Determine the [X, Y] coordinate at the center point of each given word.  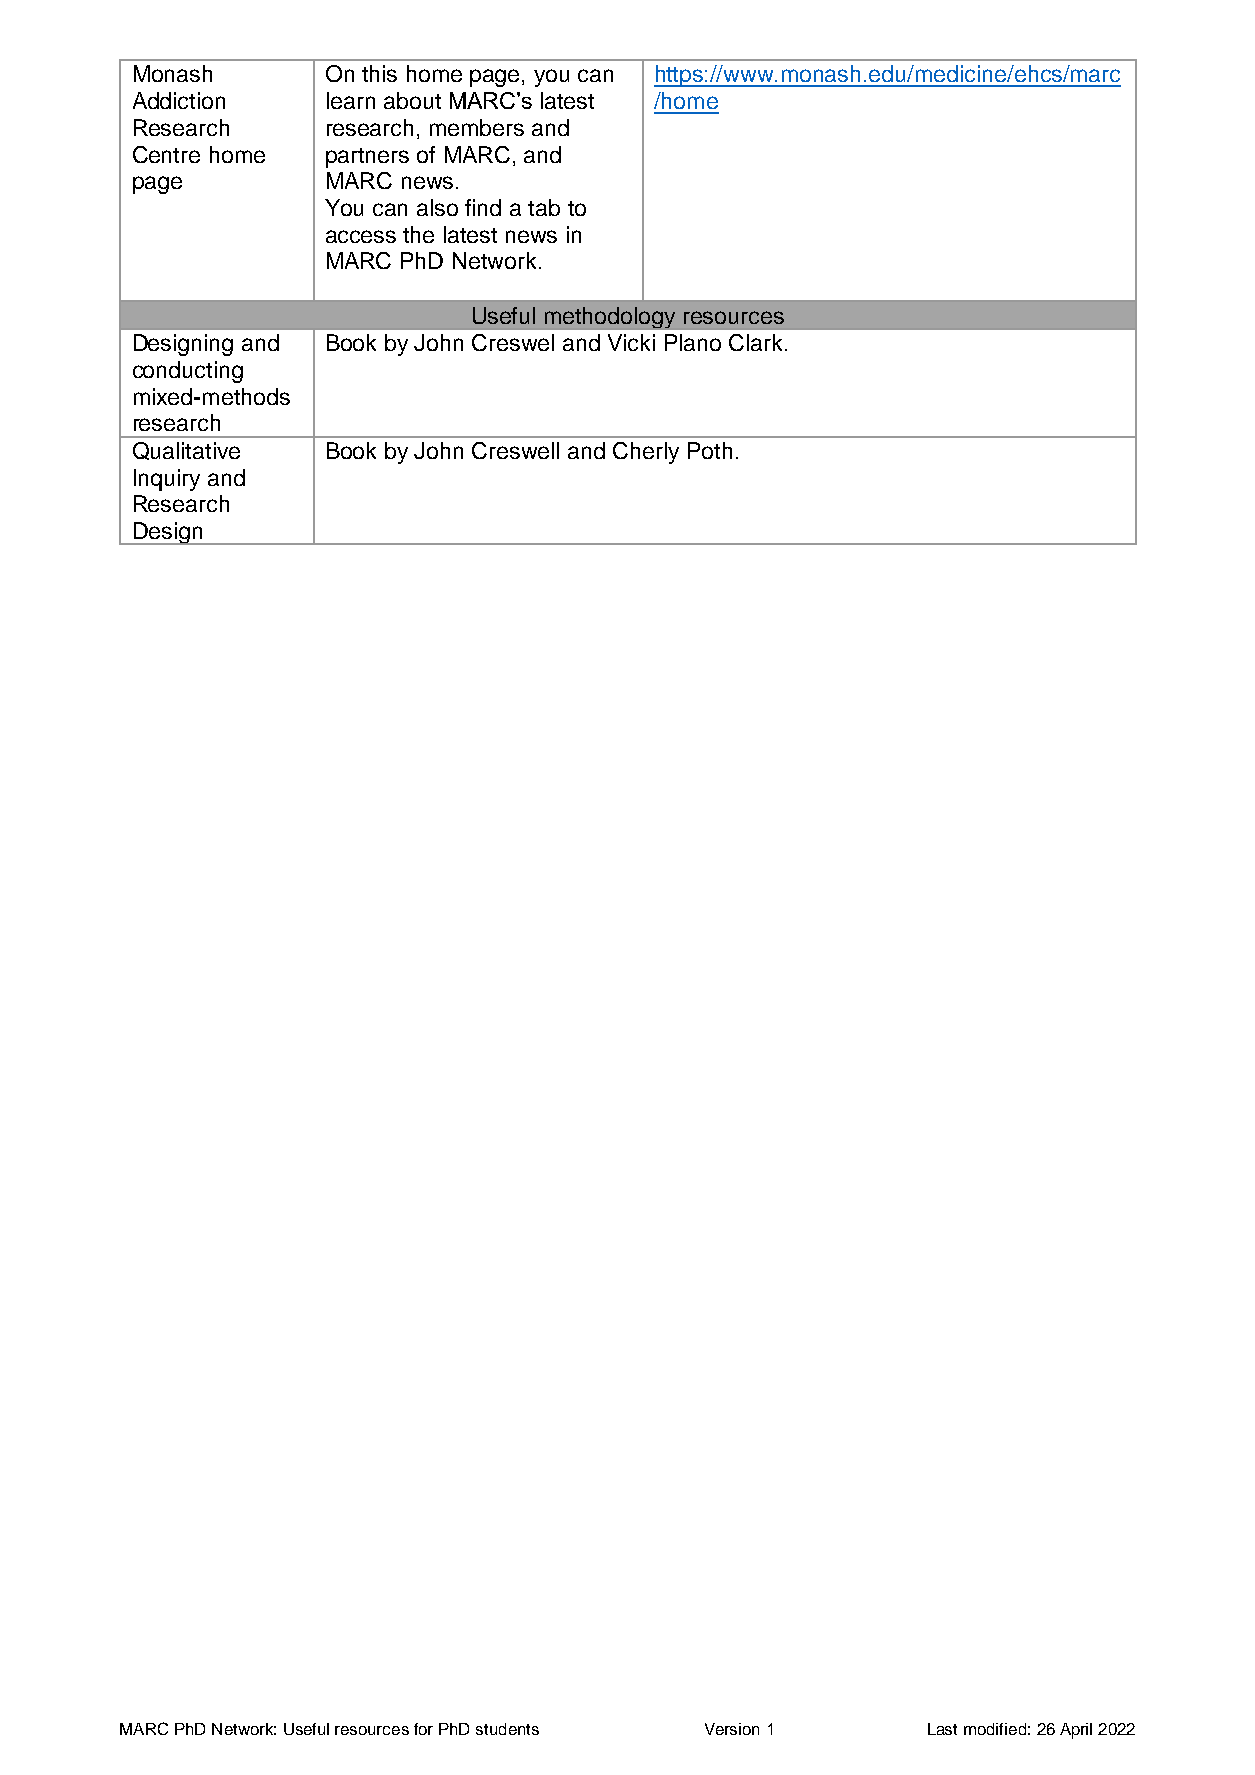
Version [732, 1729]
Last [942, 1729]
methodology [611, 318]
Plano [693, 342]
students [507, 1729]
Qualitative [186, 451]
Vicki [631, 342]
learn [351, 100]
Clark [755, 342]
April [1076, 1731]
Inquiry [167, 480]
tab [544, 207]
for [423, 1729]
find [483, 207]
